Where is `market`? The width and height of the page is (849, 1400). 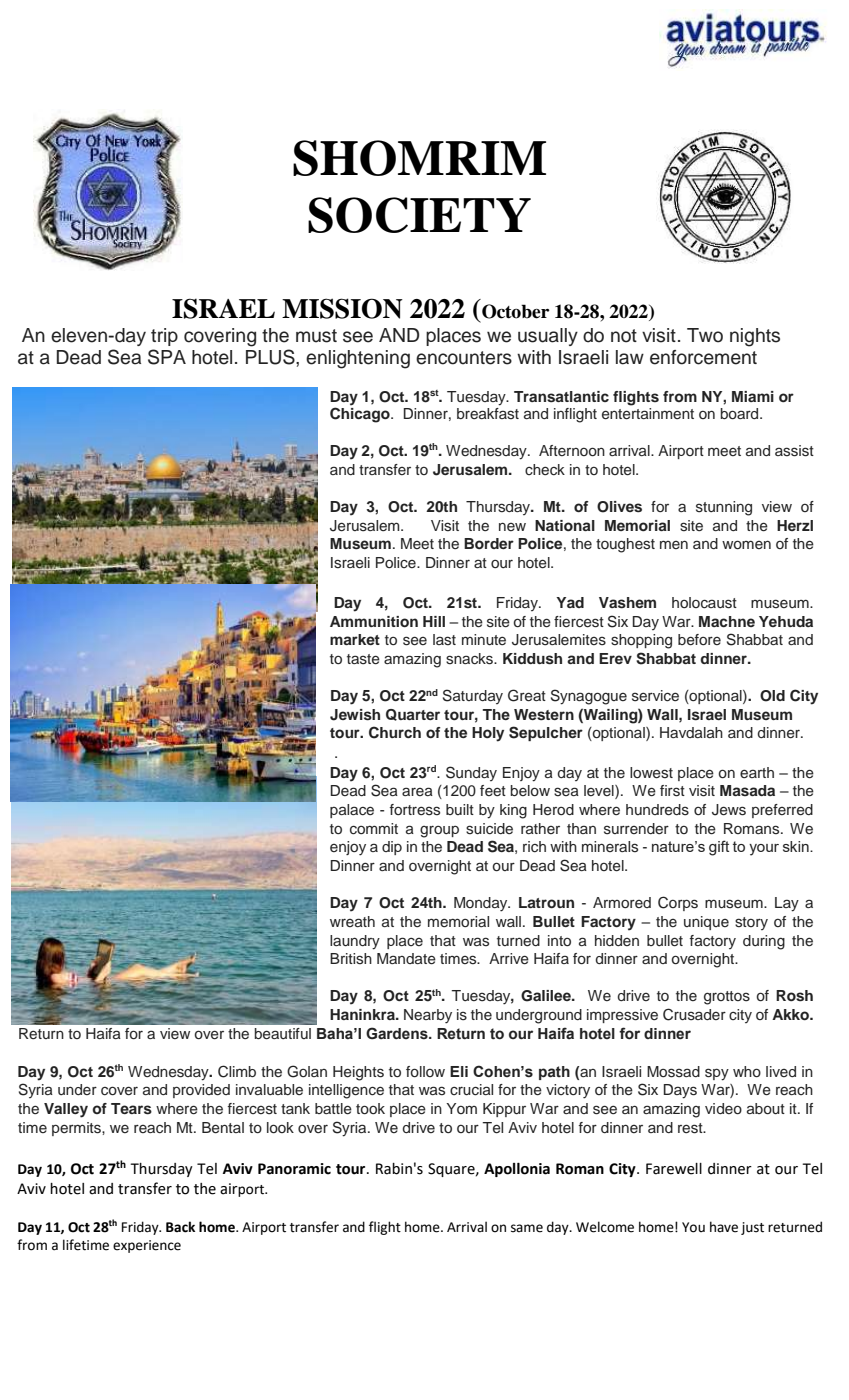 market is located at coordinates (355, 639).
